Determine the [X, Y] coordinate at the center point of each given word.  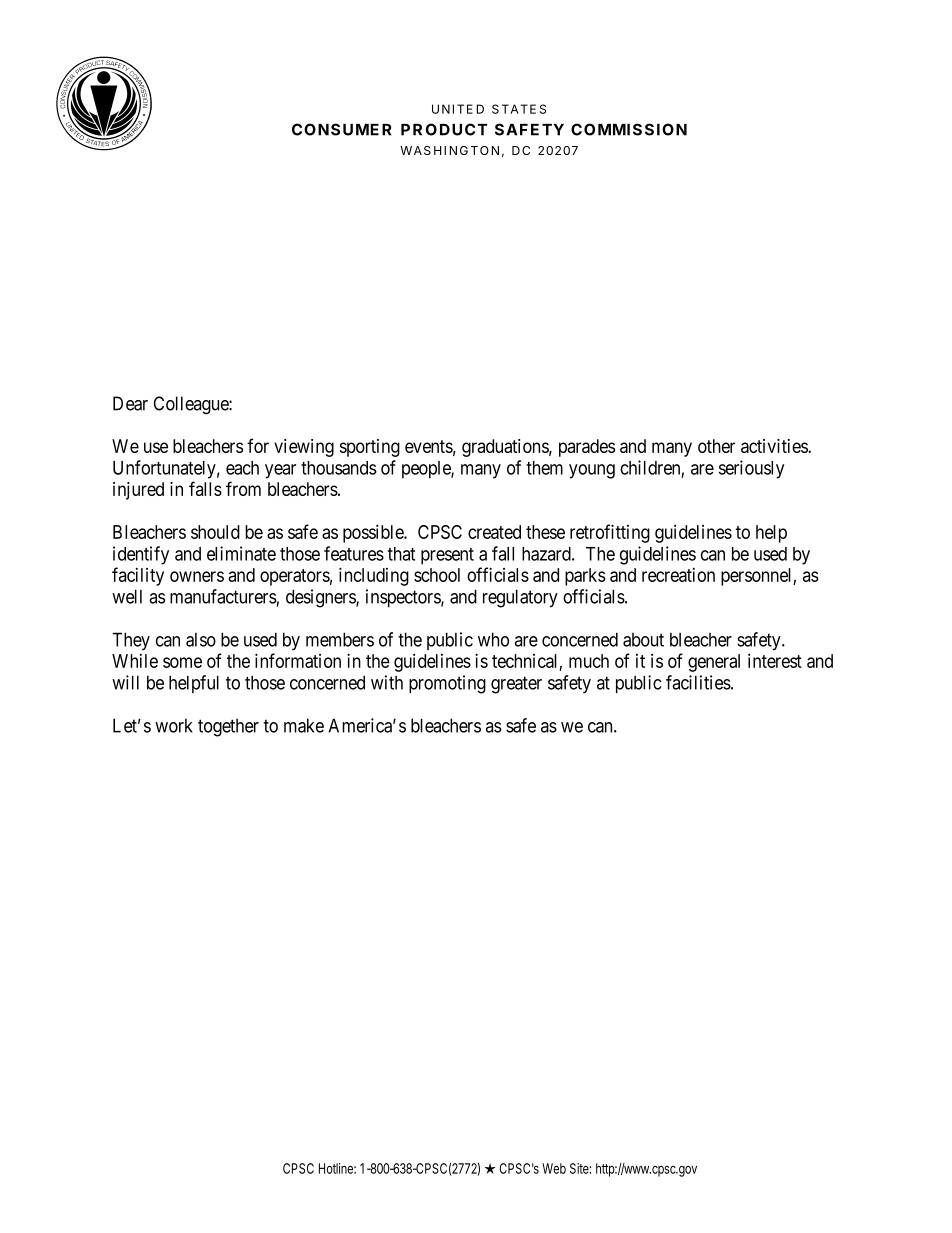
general [714, 663]
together [228, 728]
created [494, 532]
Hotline [337, 1168]
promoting [447, 684]
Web [554, 1168]
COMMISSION [629, 129]
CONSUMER [341, 129]
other [716, 446]
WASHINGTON [449, 150]
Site [580, 1168]
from [243, 488]
